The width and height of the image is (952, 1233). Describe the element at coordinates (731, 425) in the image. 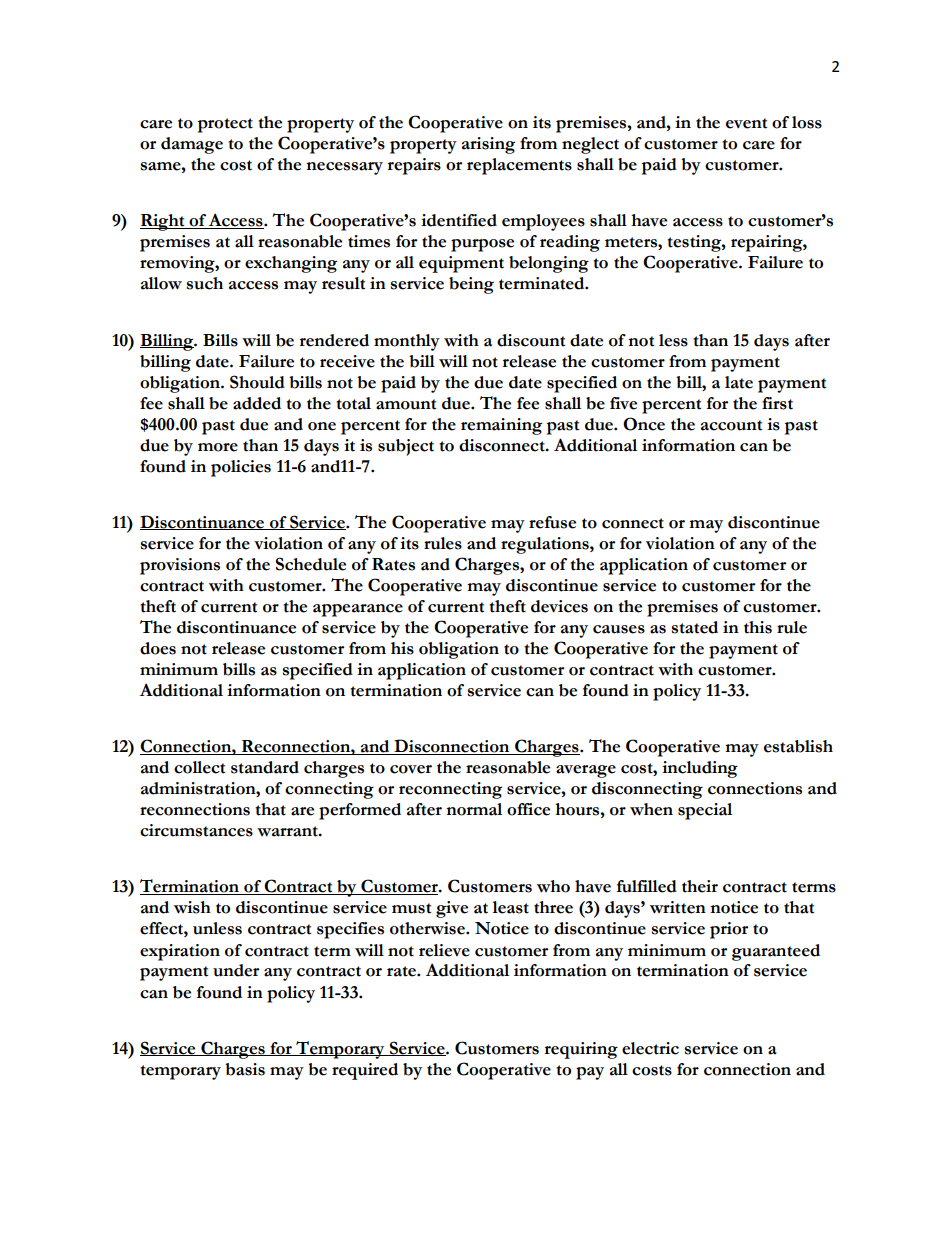

I see `account` at that location.
